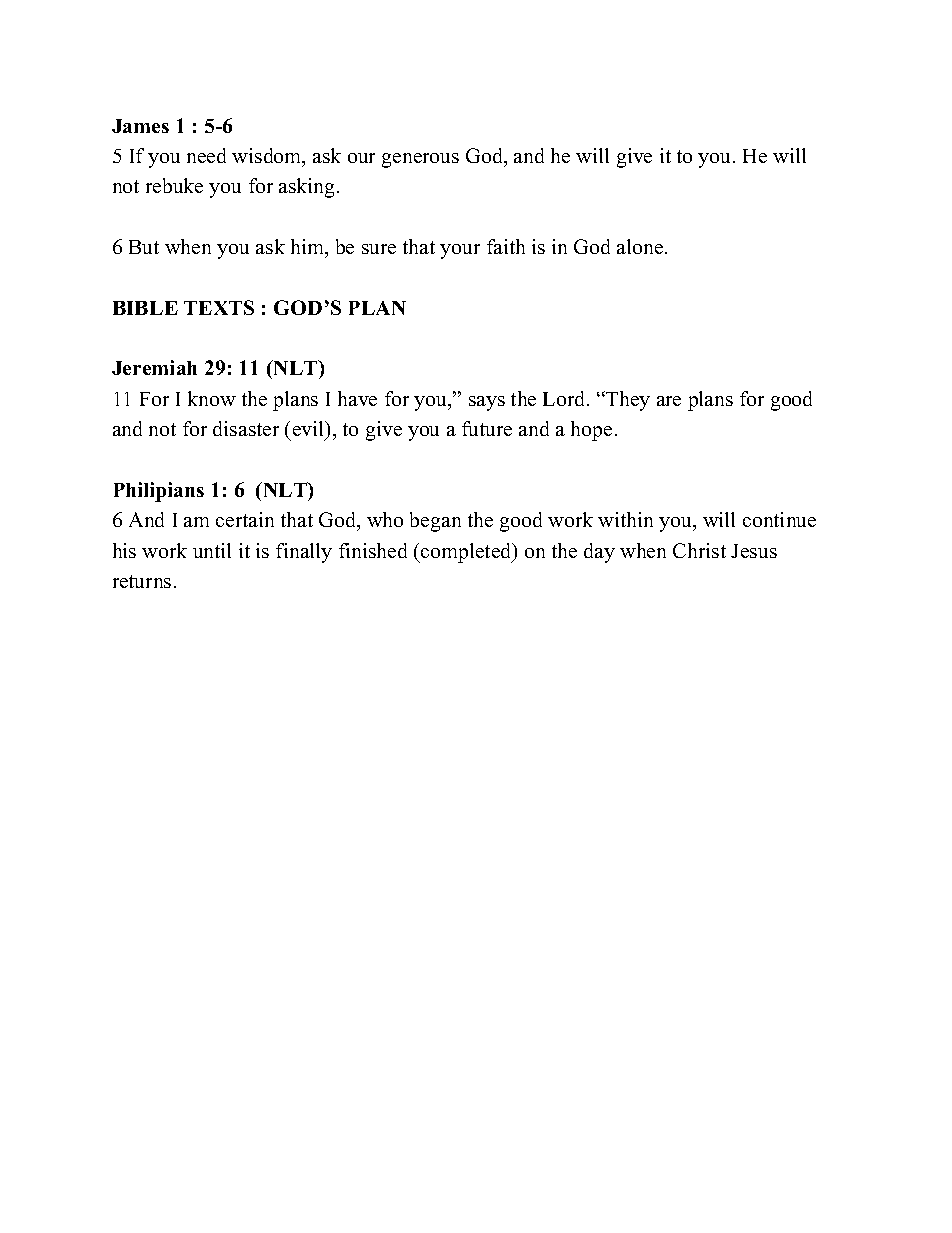  I want to click on until, so click(212, 550).
